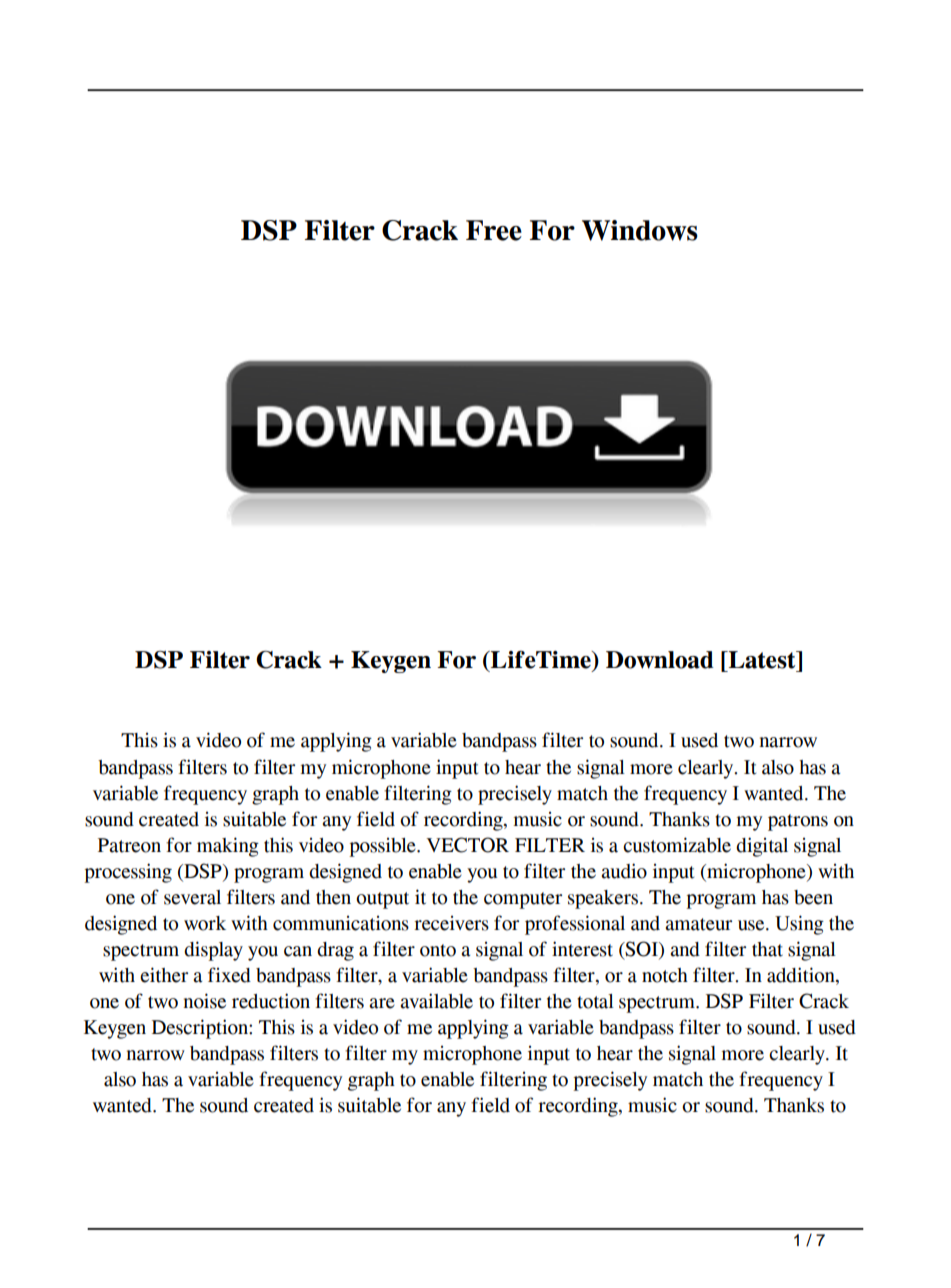 The height and width of the screenshot is (1288, 951). What do you see at coordinates (229, 975) in the screenshot?
I see `fixed` at bounding box center [229, 975].
